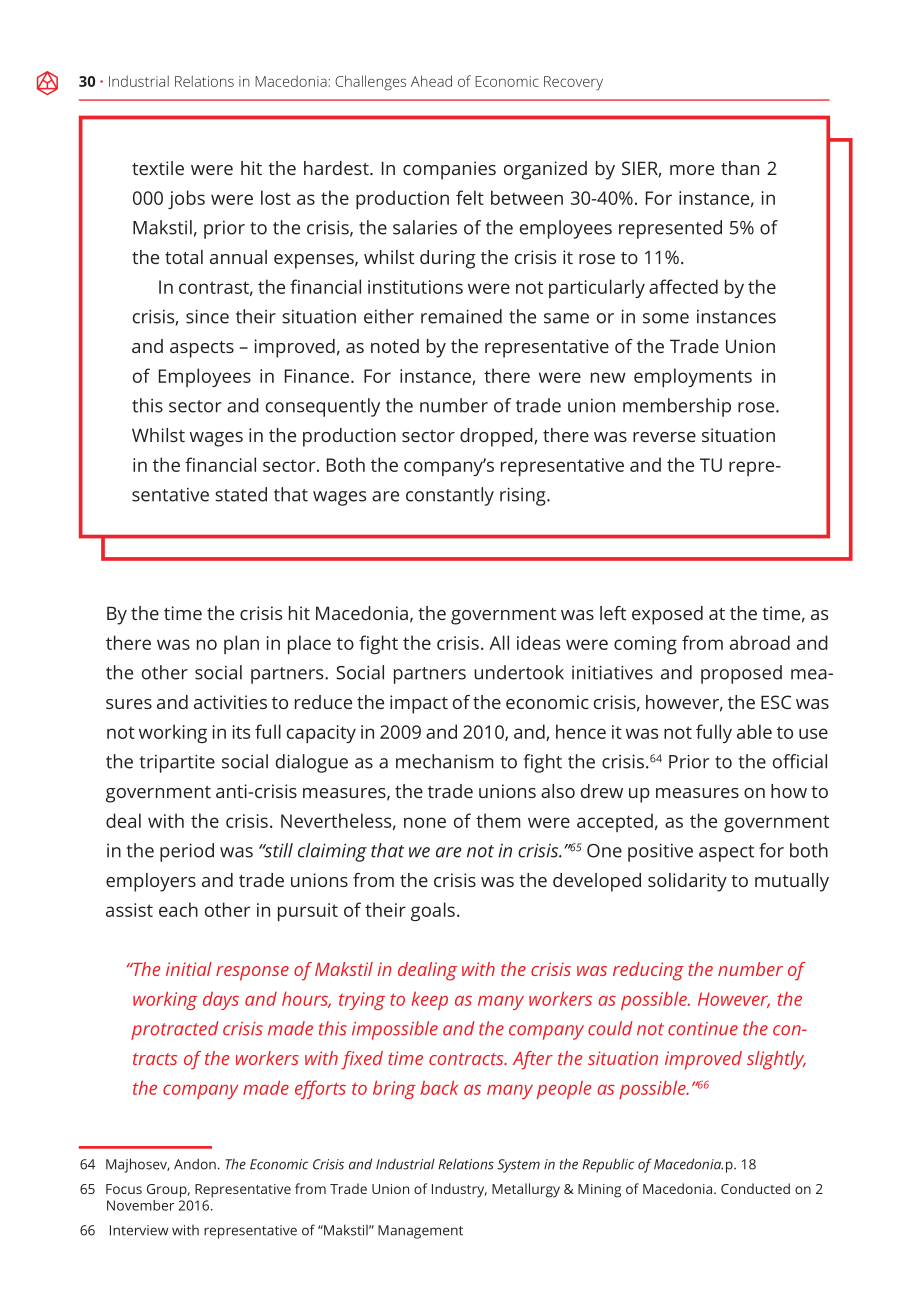  Describe the element at coordinates (519, 672) in the document. I see `undertook` at that location.
